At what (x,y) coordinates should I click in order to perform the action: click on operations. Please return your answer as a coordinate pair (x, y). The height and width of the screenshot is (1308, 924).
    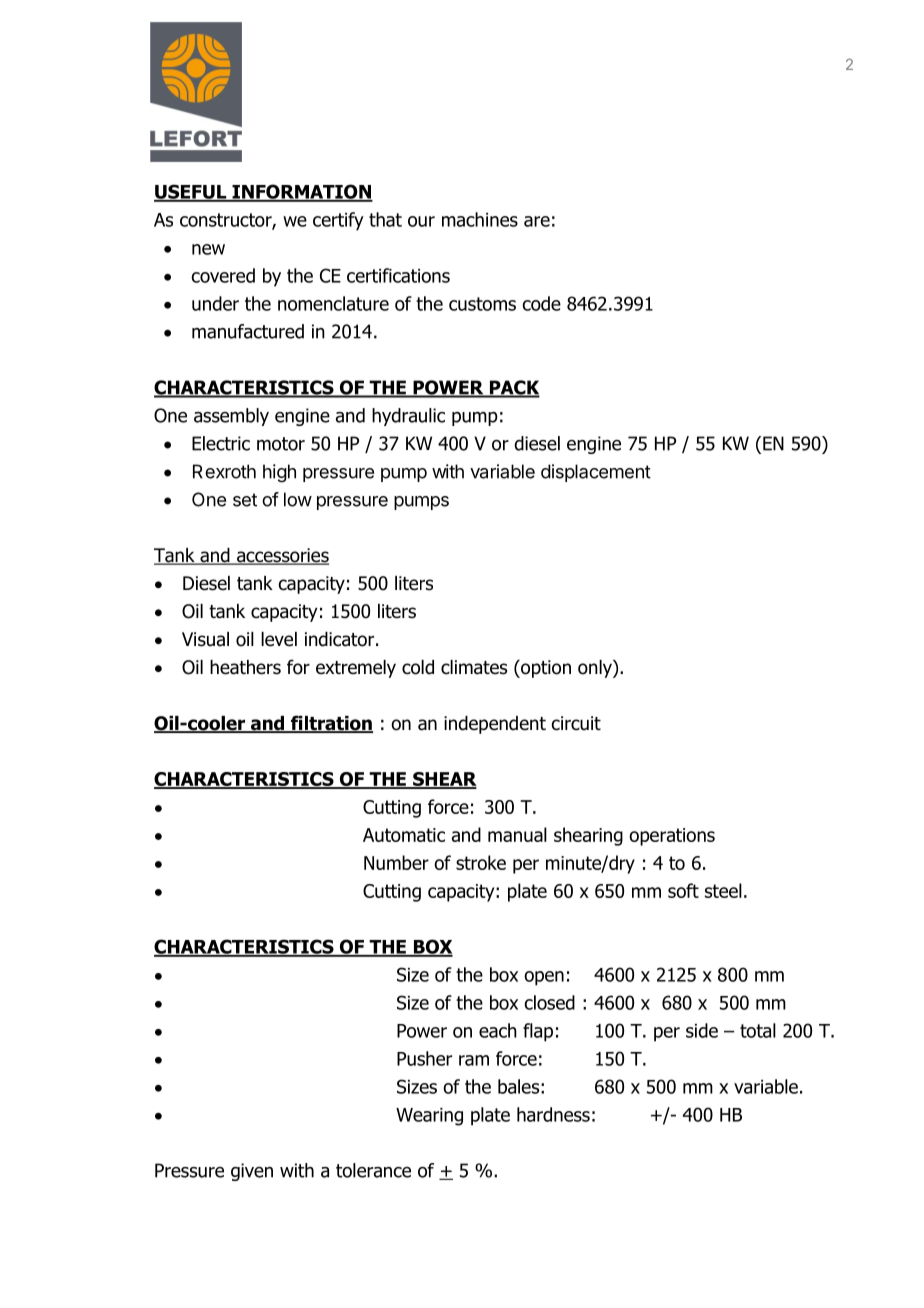
    Looking at the image, I should click on (672, 837).
